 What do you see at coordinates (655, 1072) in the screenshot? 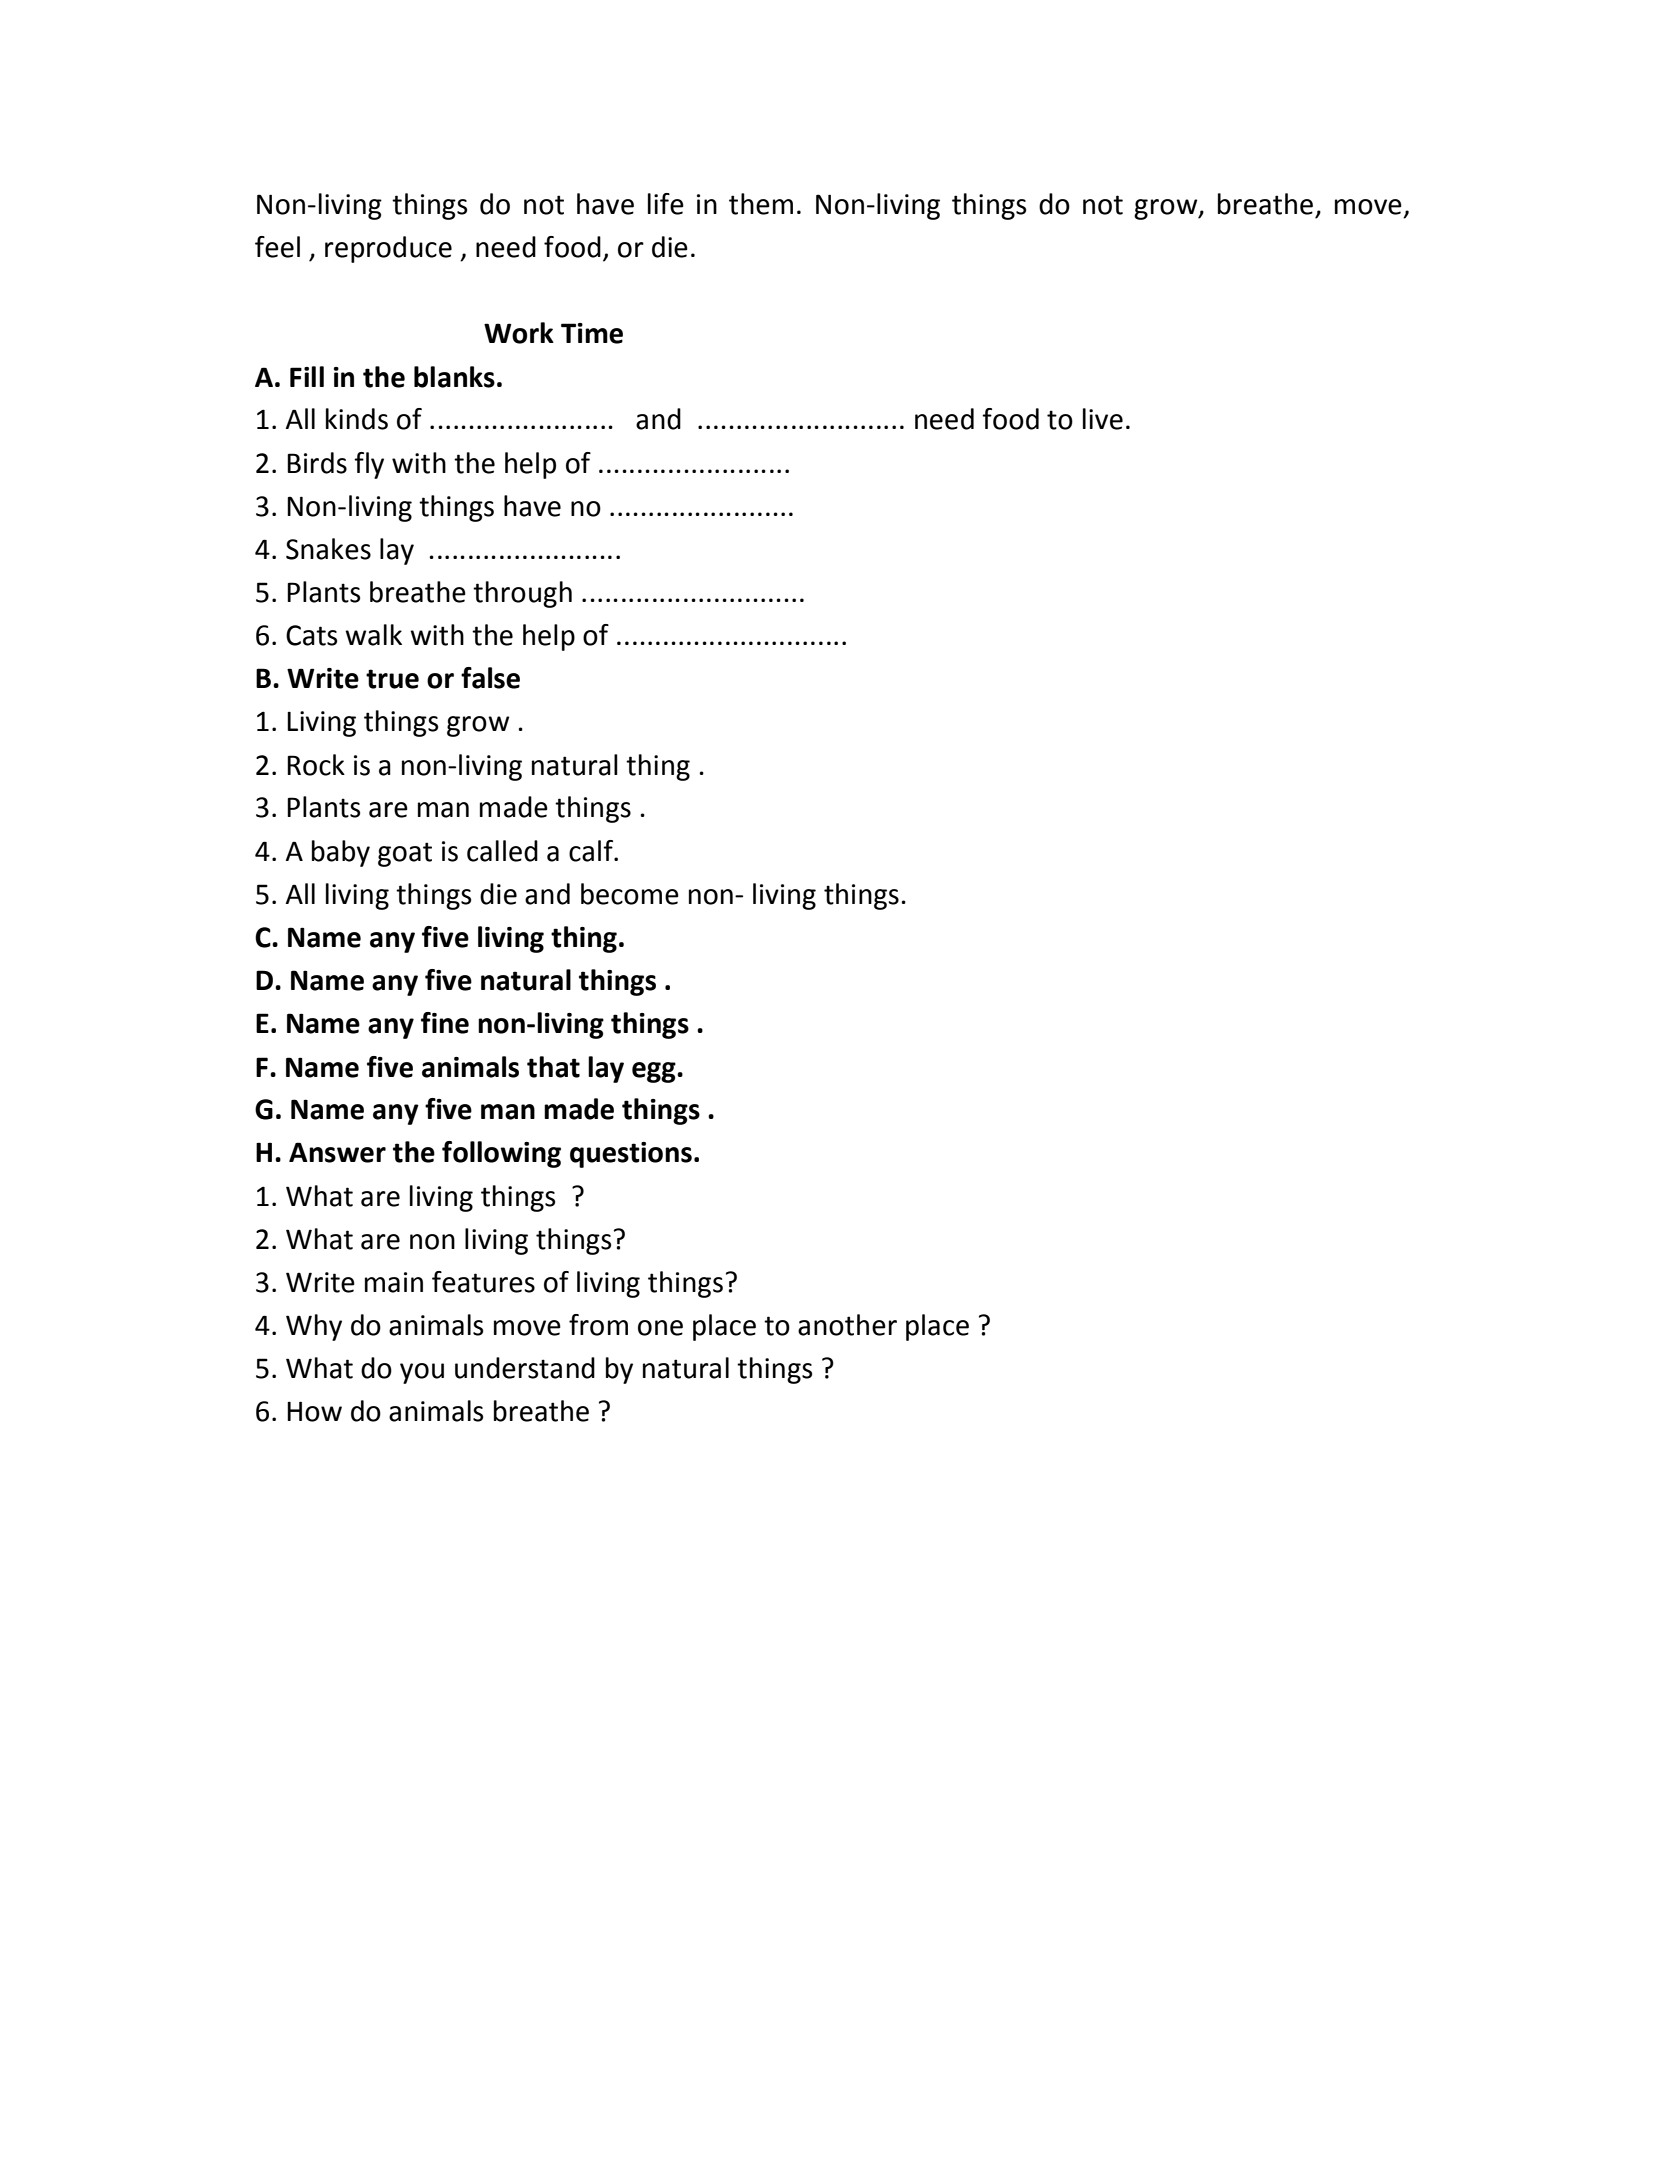
I see `egg` at bounding box center [655, 1072].
